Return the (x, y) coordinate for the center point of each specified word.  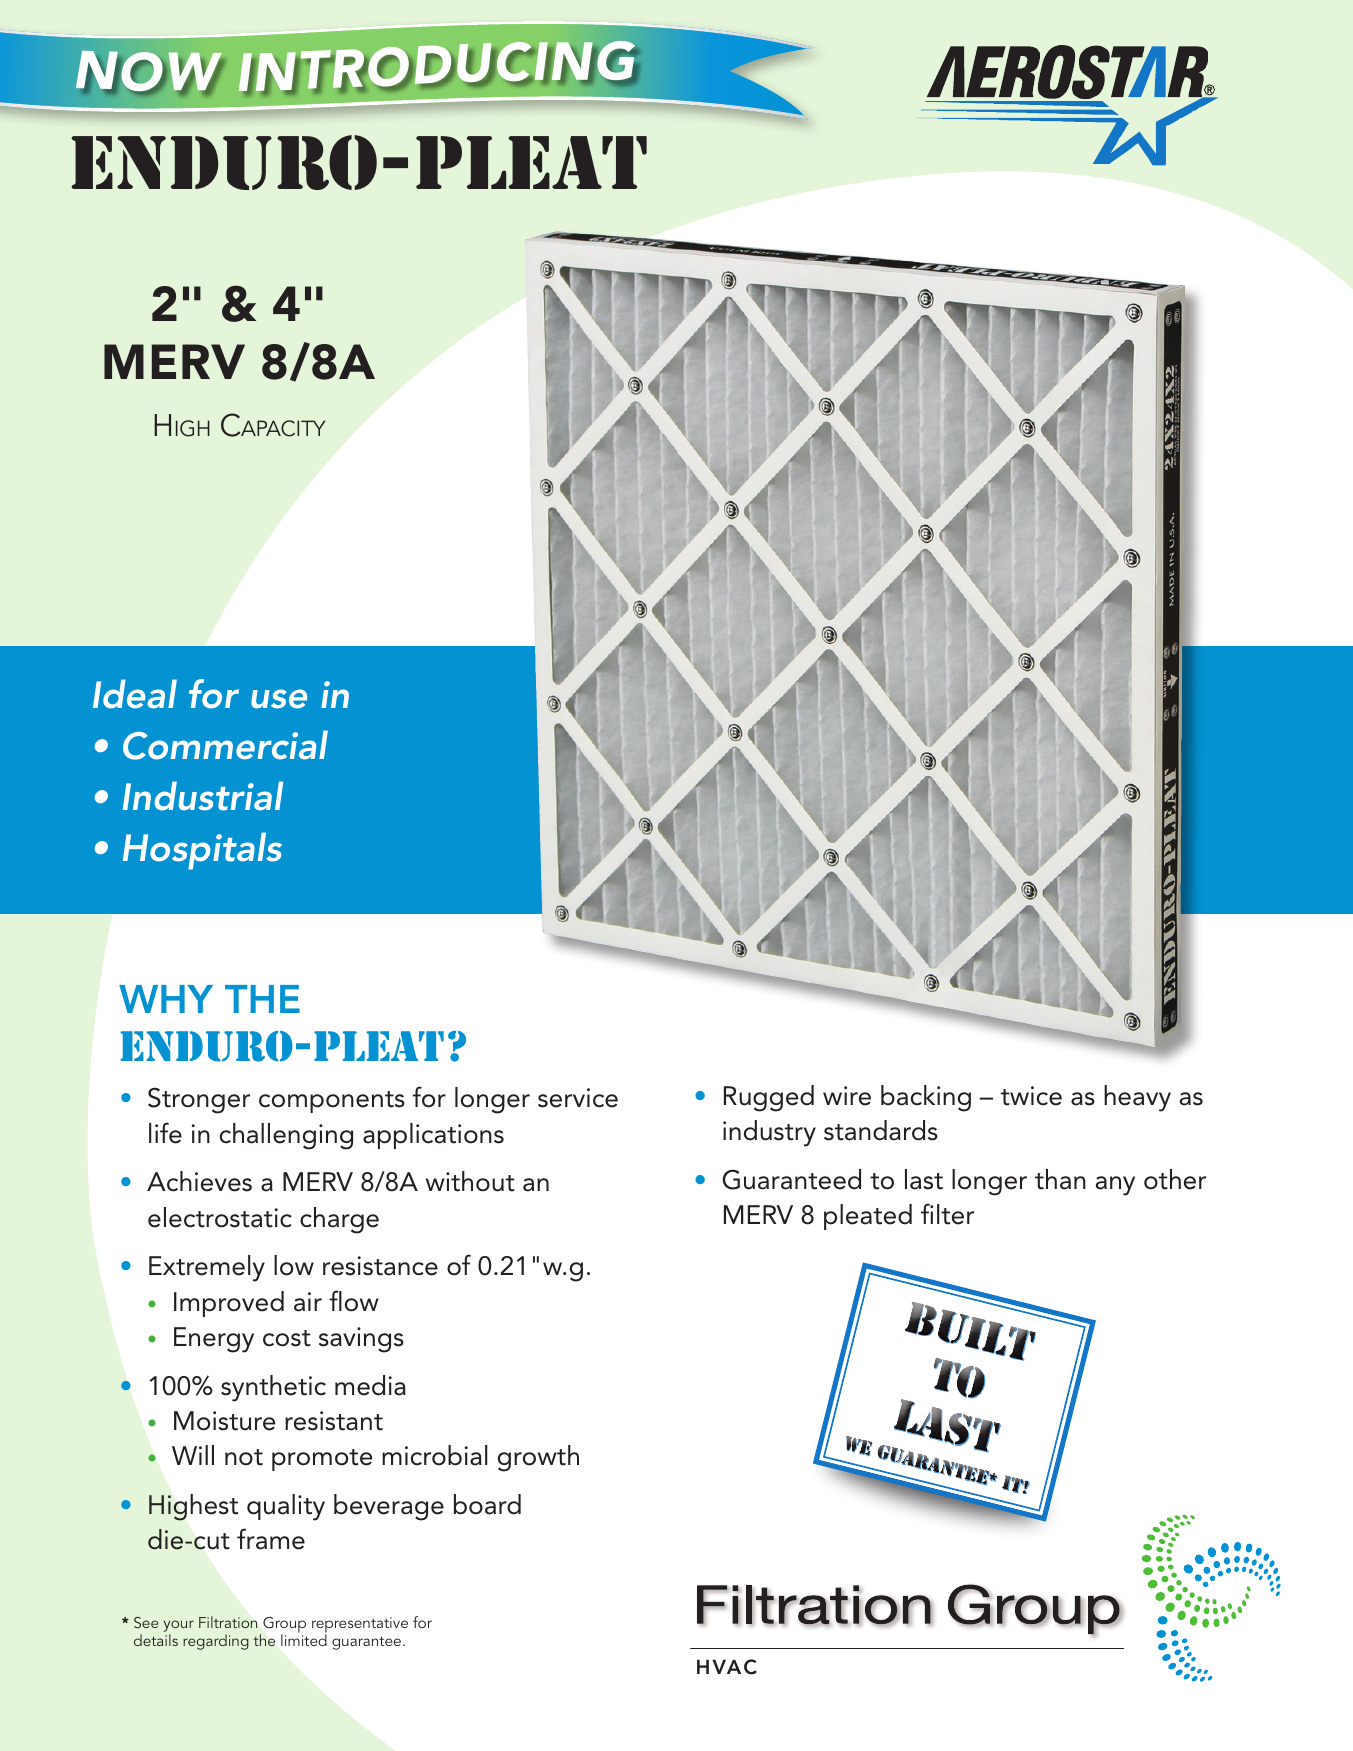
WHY (166, 999)
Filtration (228, 1622)
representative (360, 1626)
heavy (1137, 1098)
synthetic (273, 1388)
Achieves (199, 1181)
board (487, 1504)
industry (769, 1133)
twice (1031, 1096)
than (1060, 1179)
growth (538, 1458)
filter (947, 1214)
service (578, 1098)
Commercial (225, 745)
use (279, 699)
